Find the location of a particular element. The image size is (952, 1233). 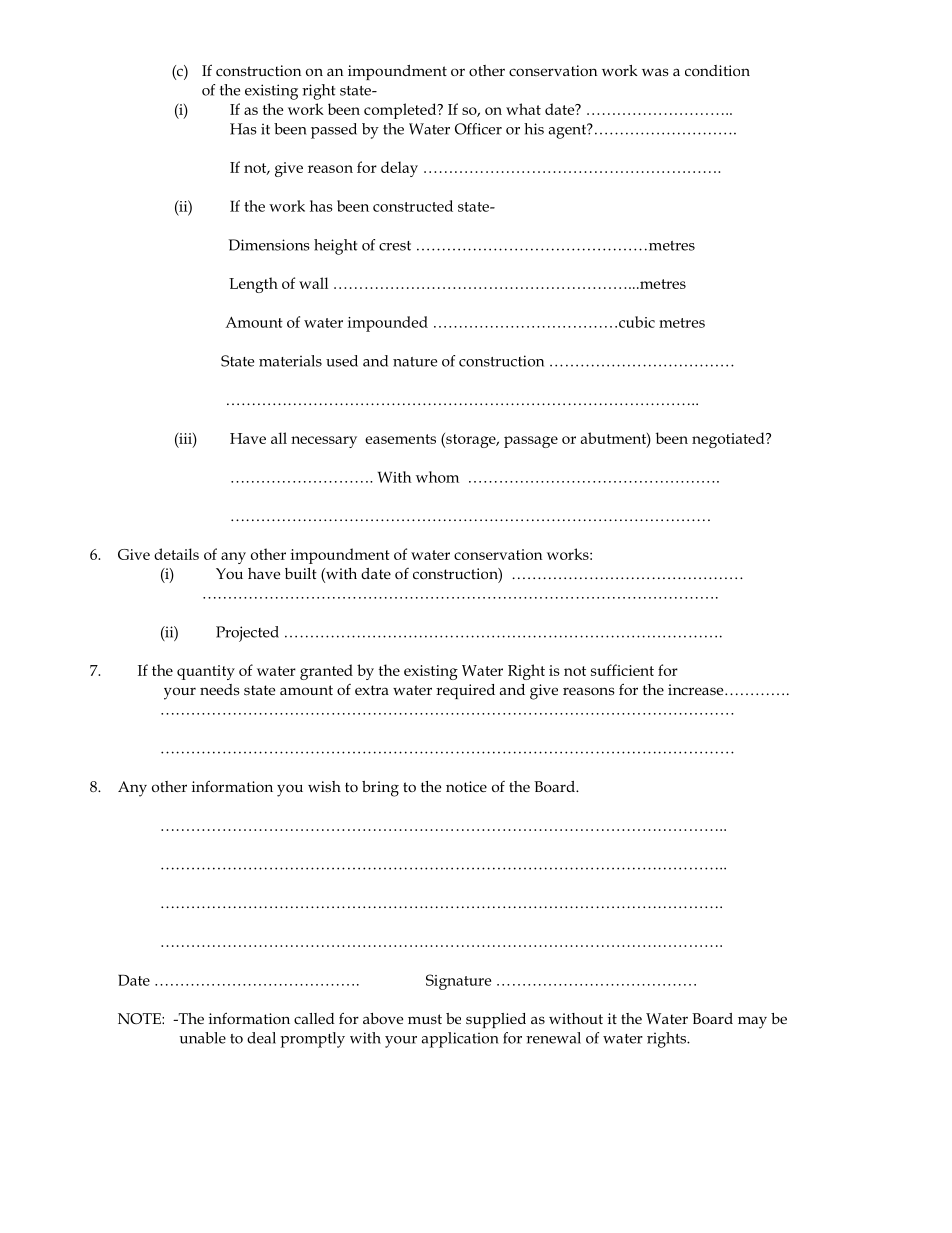

completed is located at coordinates (401, 111).
